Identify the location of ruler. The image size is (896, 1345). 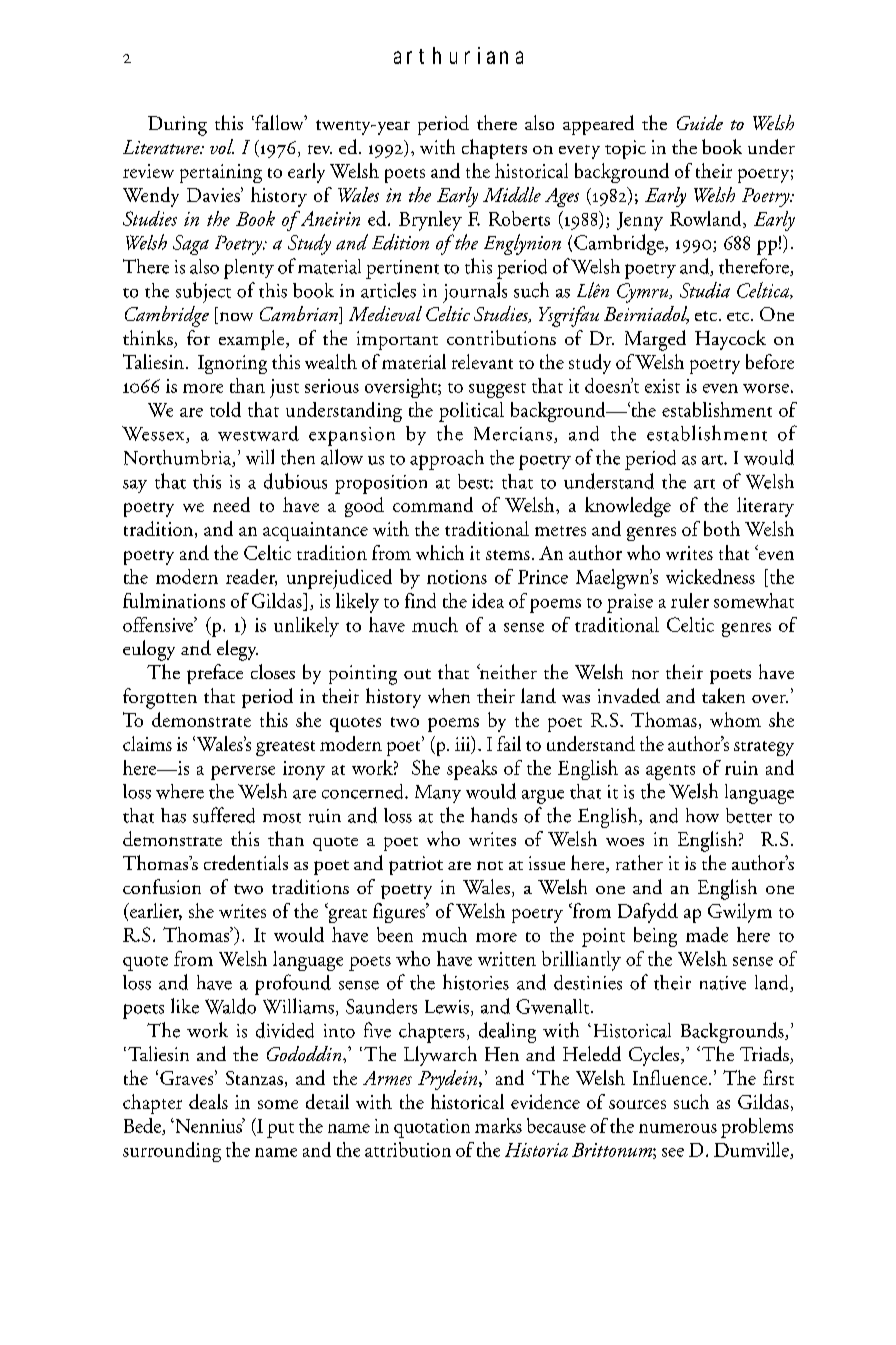
(690, 600).
